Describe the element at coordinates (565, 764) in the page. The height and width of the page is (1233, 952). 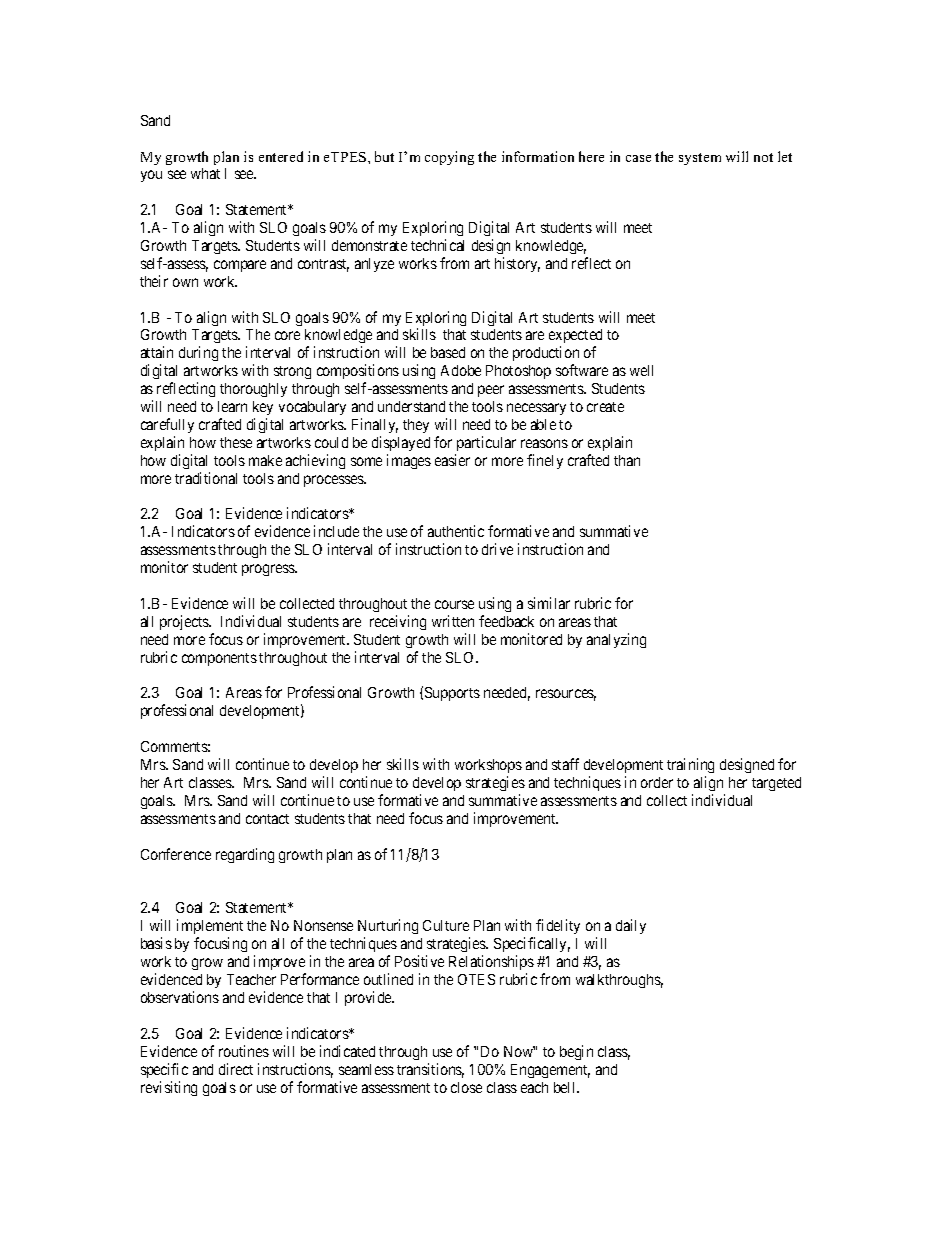
I see `staff` at that location.
